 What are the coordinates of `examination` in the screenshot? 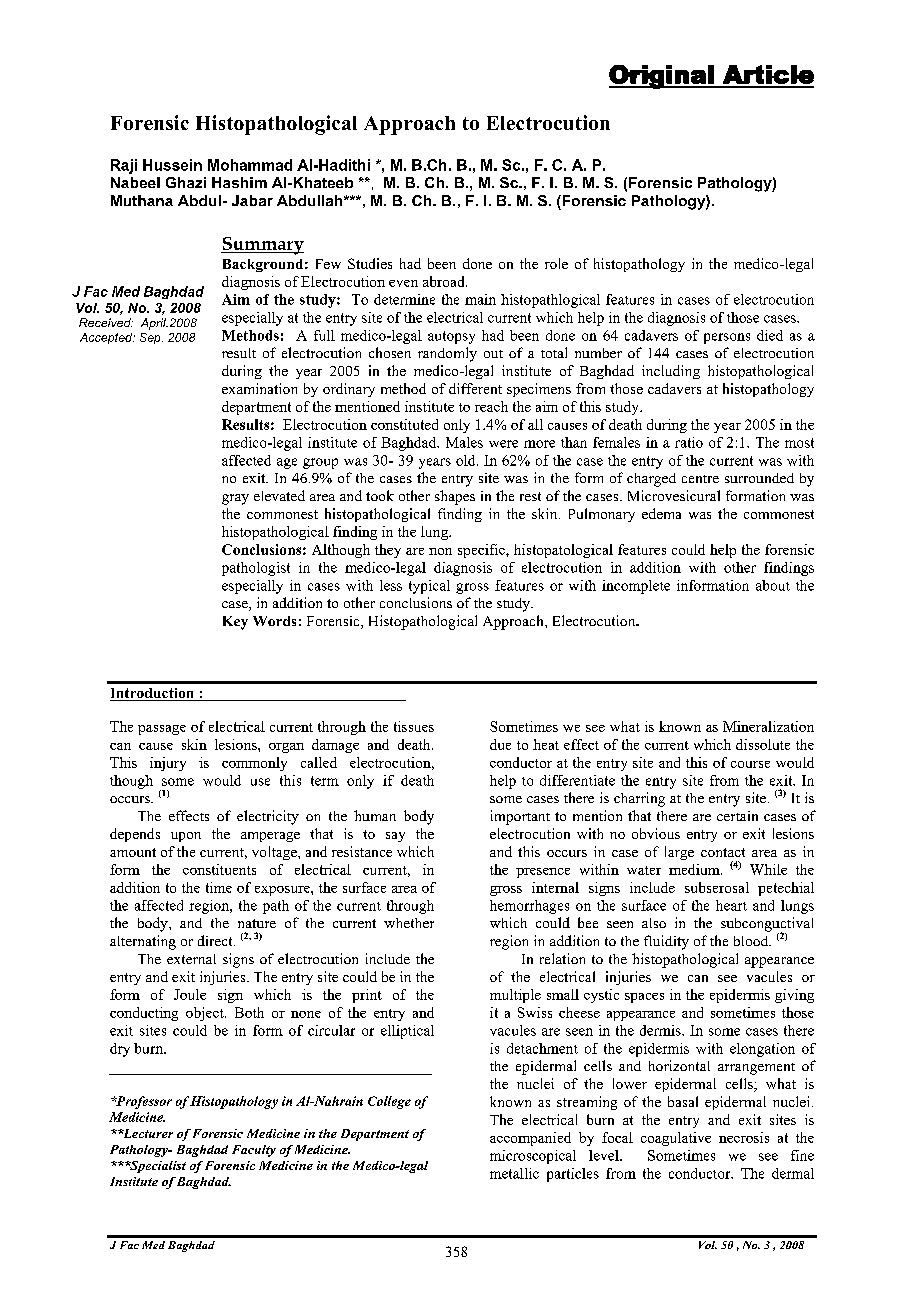 It's located at (259, 388).
